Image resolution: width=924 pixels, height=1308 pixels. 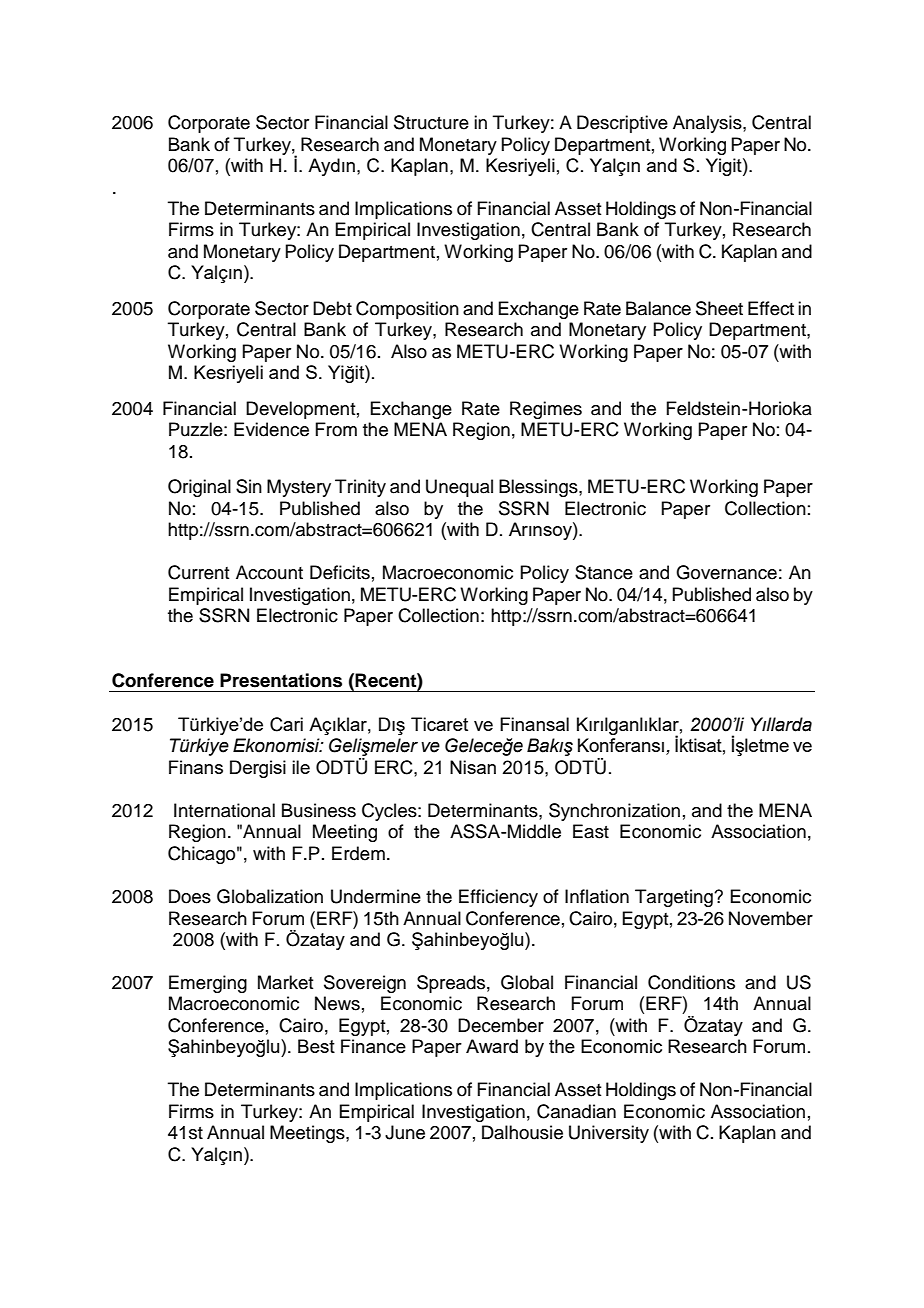 I want to click on Structure, so click(x=431, y=122).
